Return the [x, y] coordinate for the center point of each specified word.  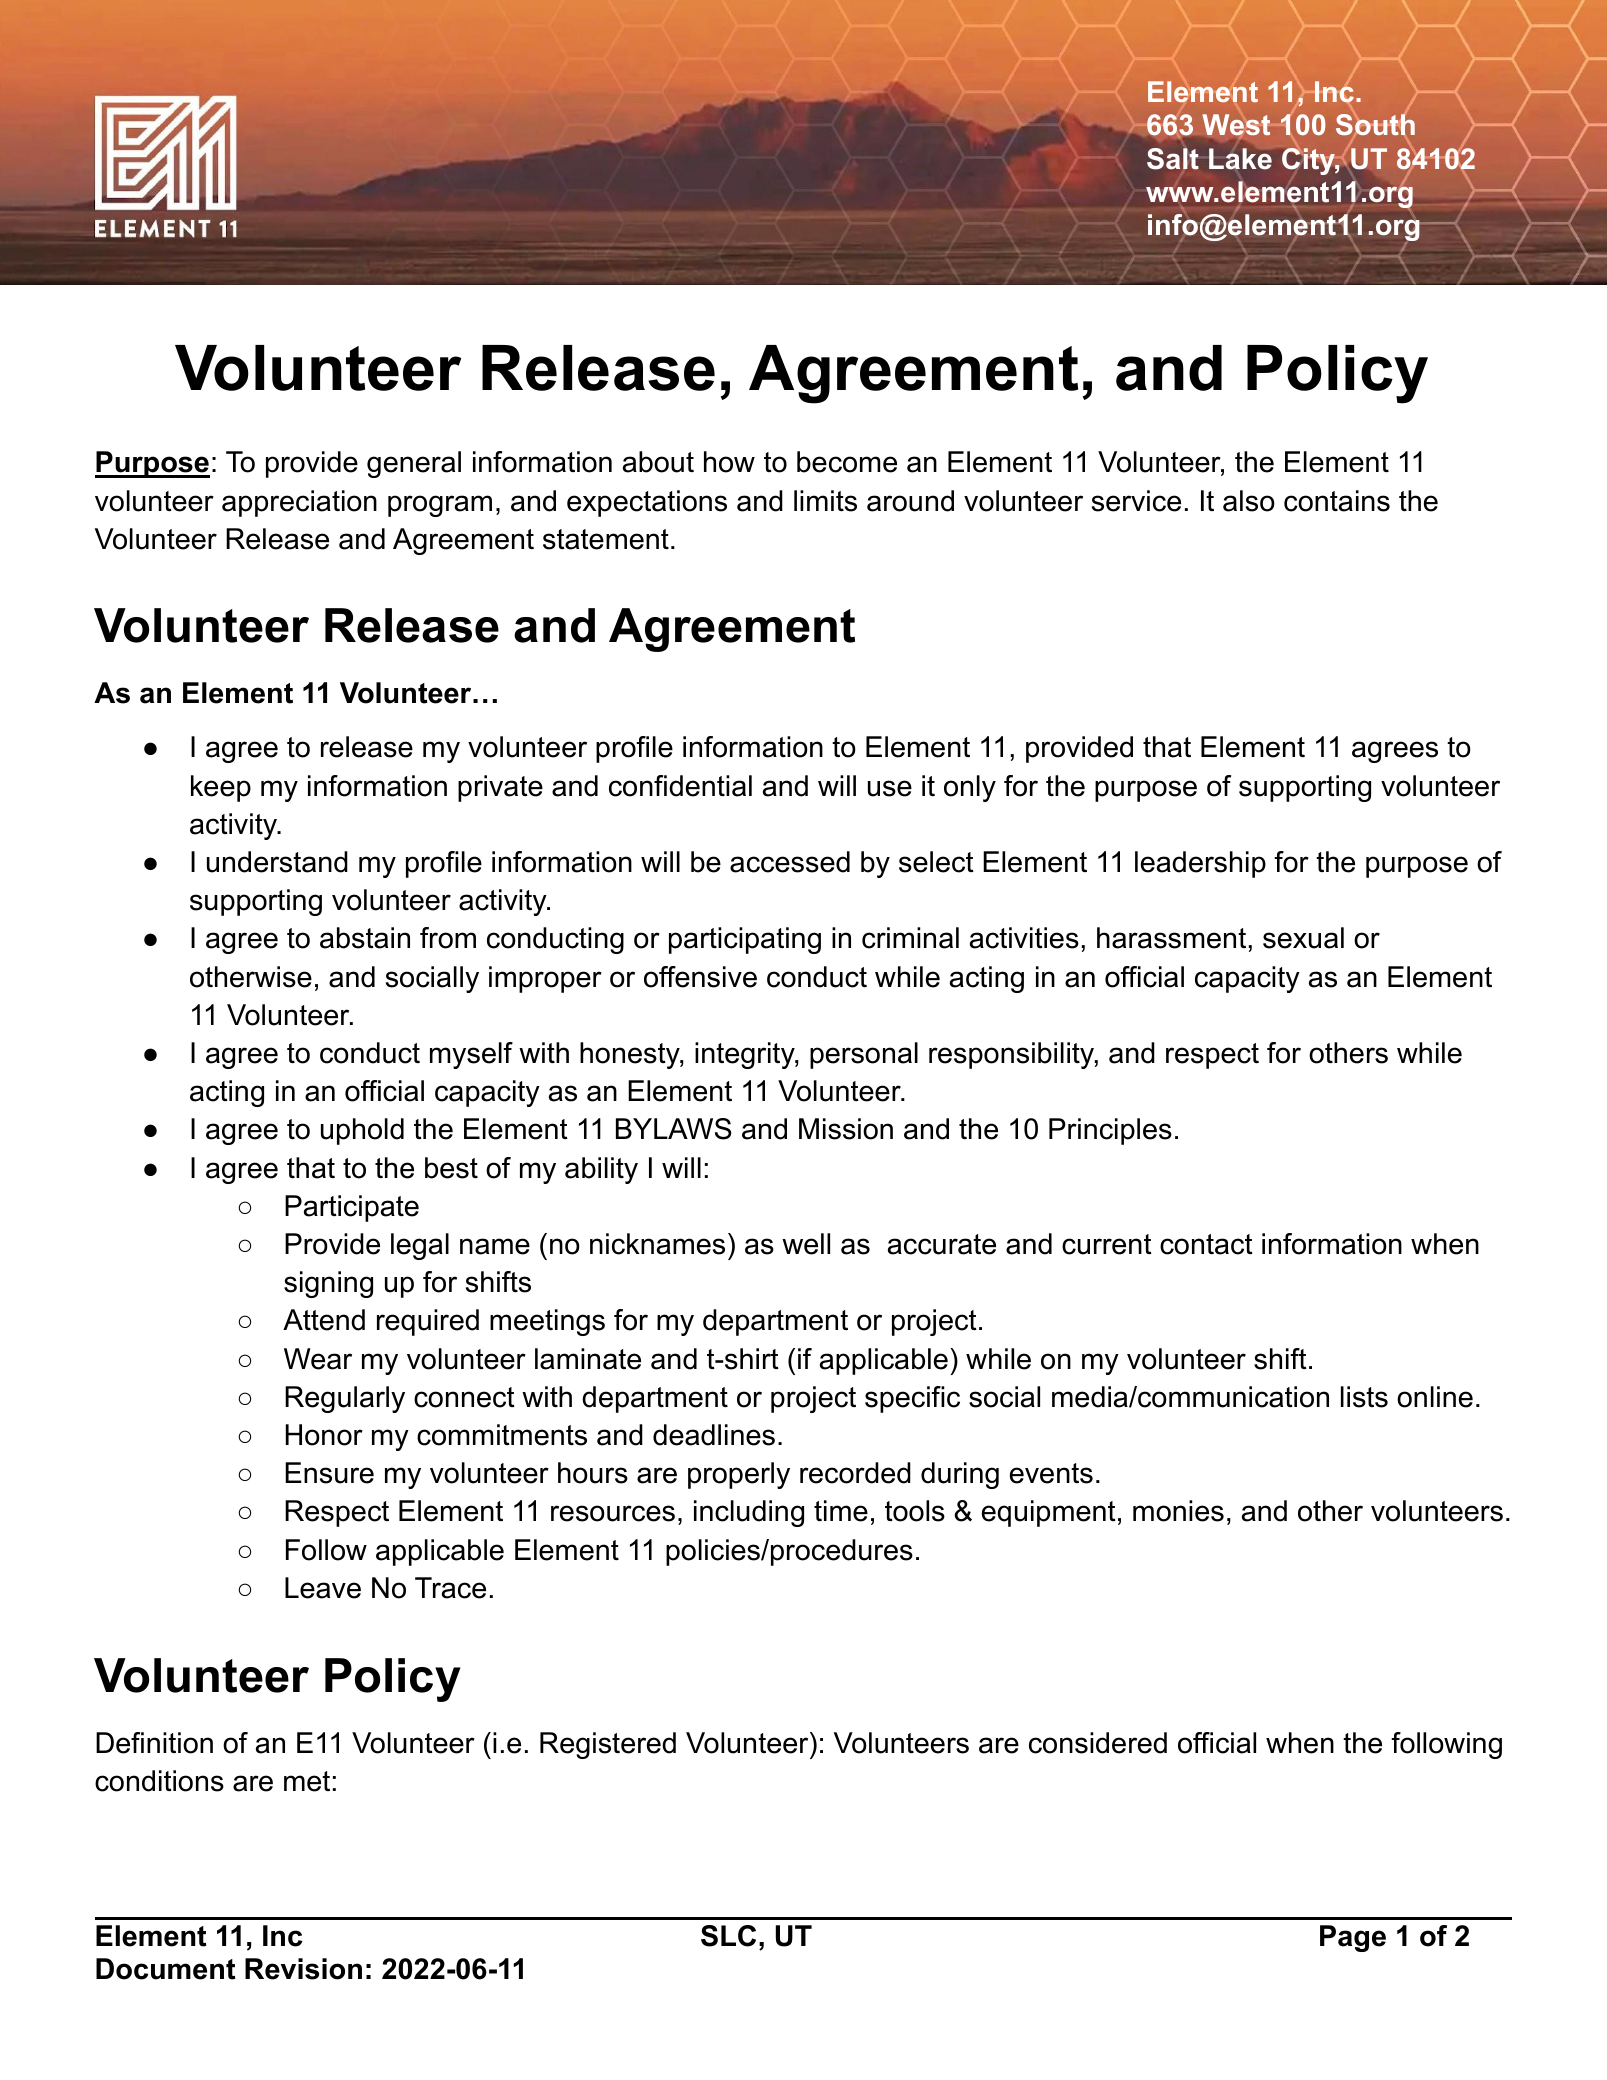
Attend [324, 1320]
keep [221, 788]
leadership [1200, 864]
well [806, 1244]
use [890, 788]
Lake [1240, 159]
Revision [303, 1969]
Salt [1173, 159]
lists [1364, 1397]
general [414, 464]
